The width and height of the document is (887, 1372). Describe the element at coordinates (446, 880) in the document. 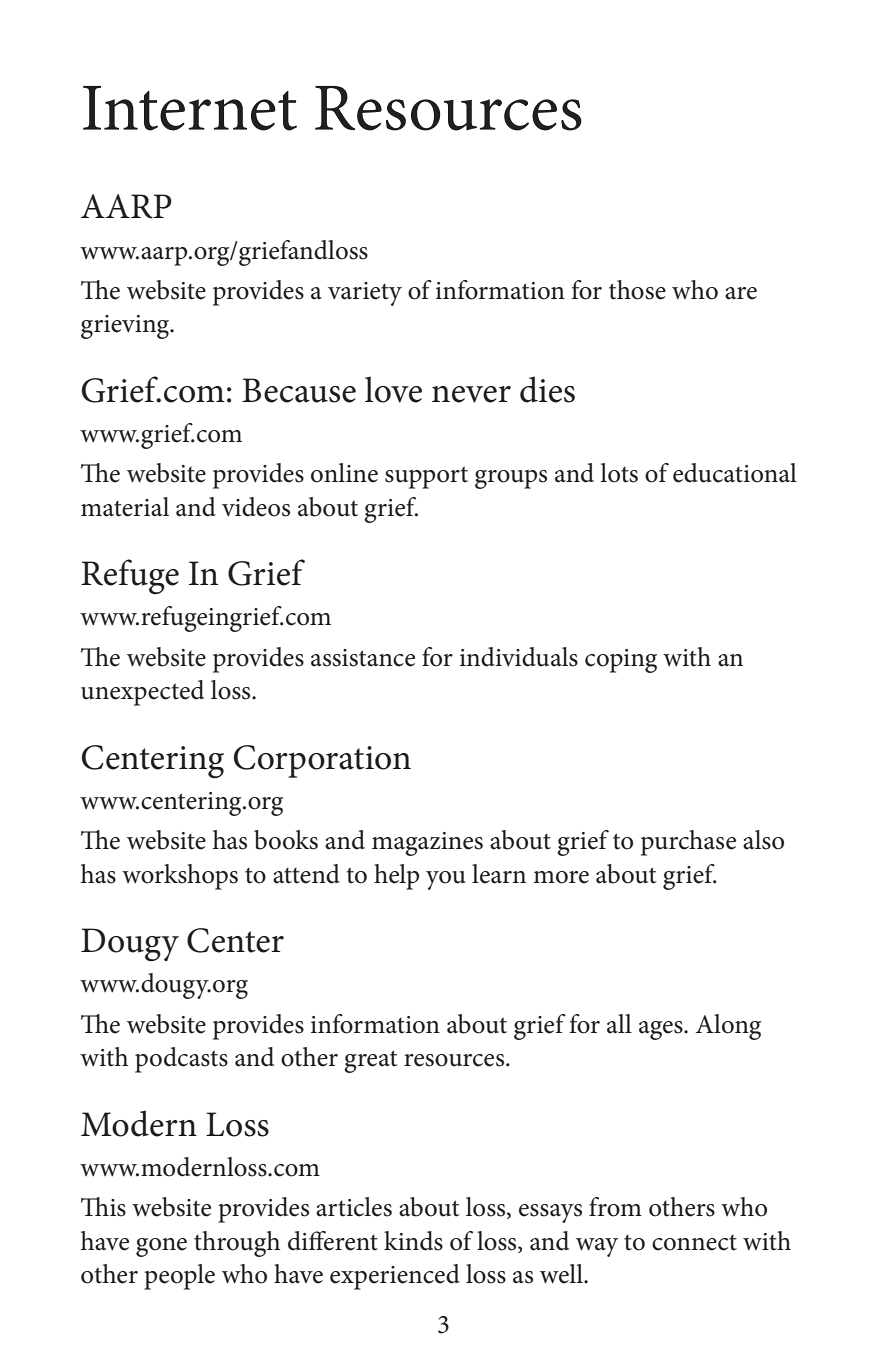

I see `you` at that location.
